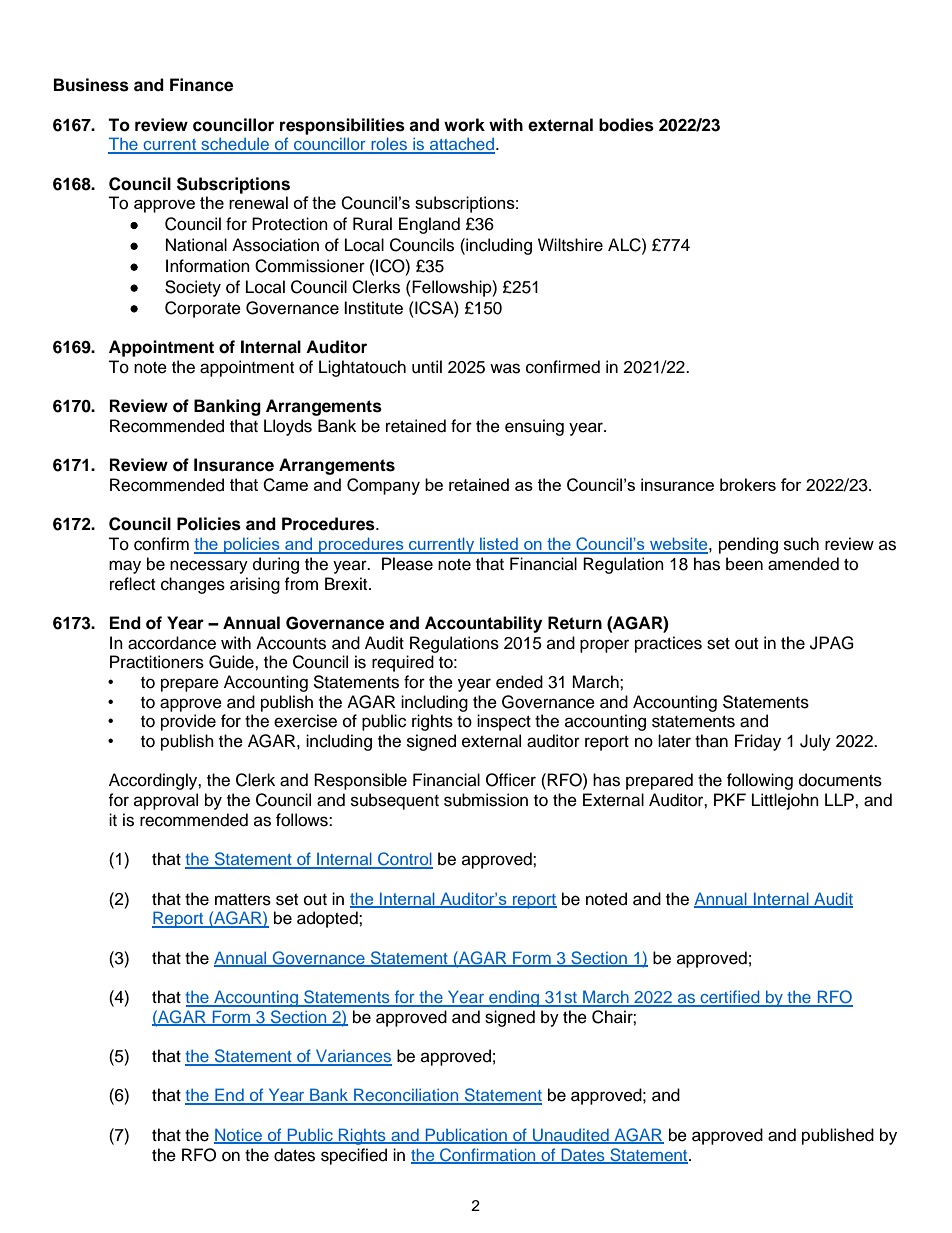 The width and height of the document is (952, 1233). Describe the element at coordinates (626, 125) in the document. I see `bodies` at that location.
